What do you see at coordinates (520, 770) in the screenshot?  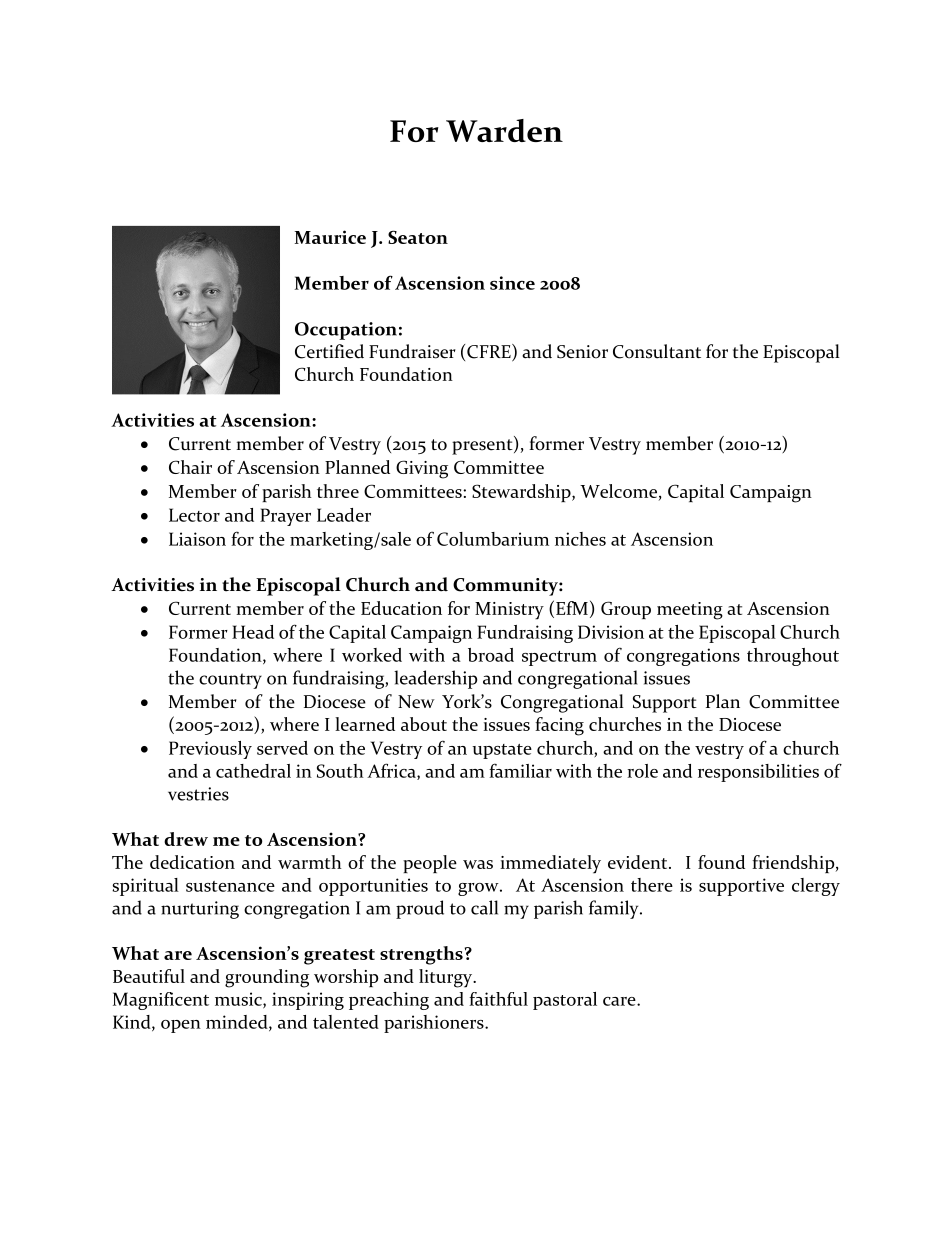 I see `familiar` at bounding box center [520, 770].
